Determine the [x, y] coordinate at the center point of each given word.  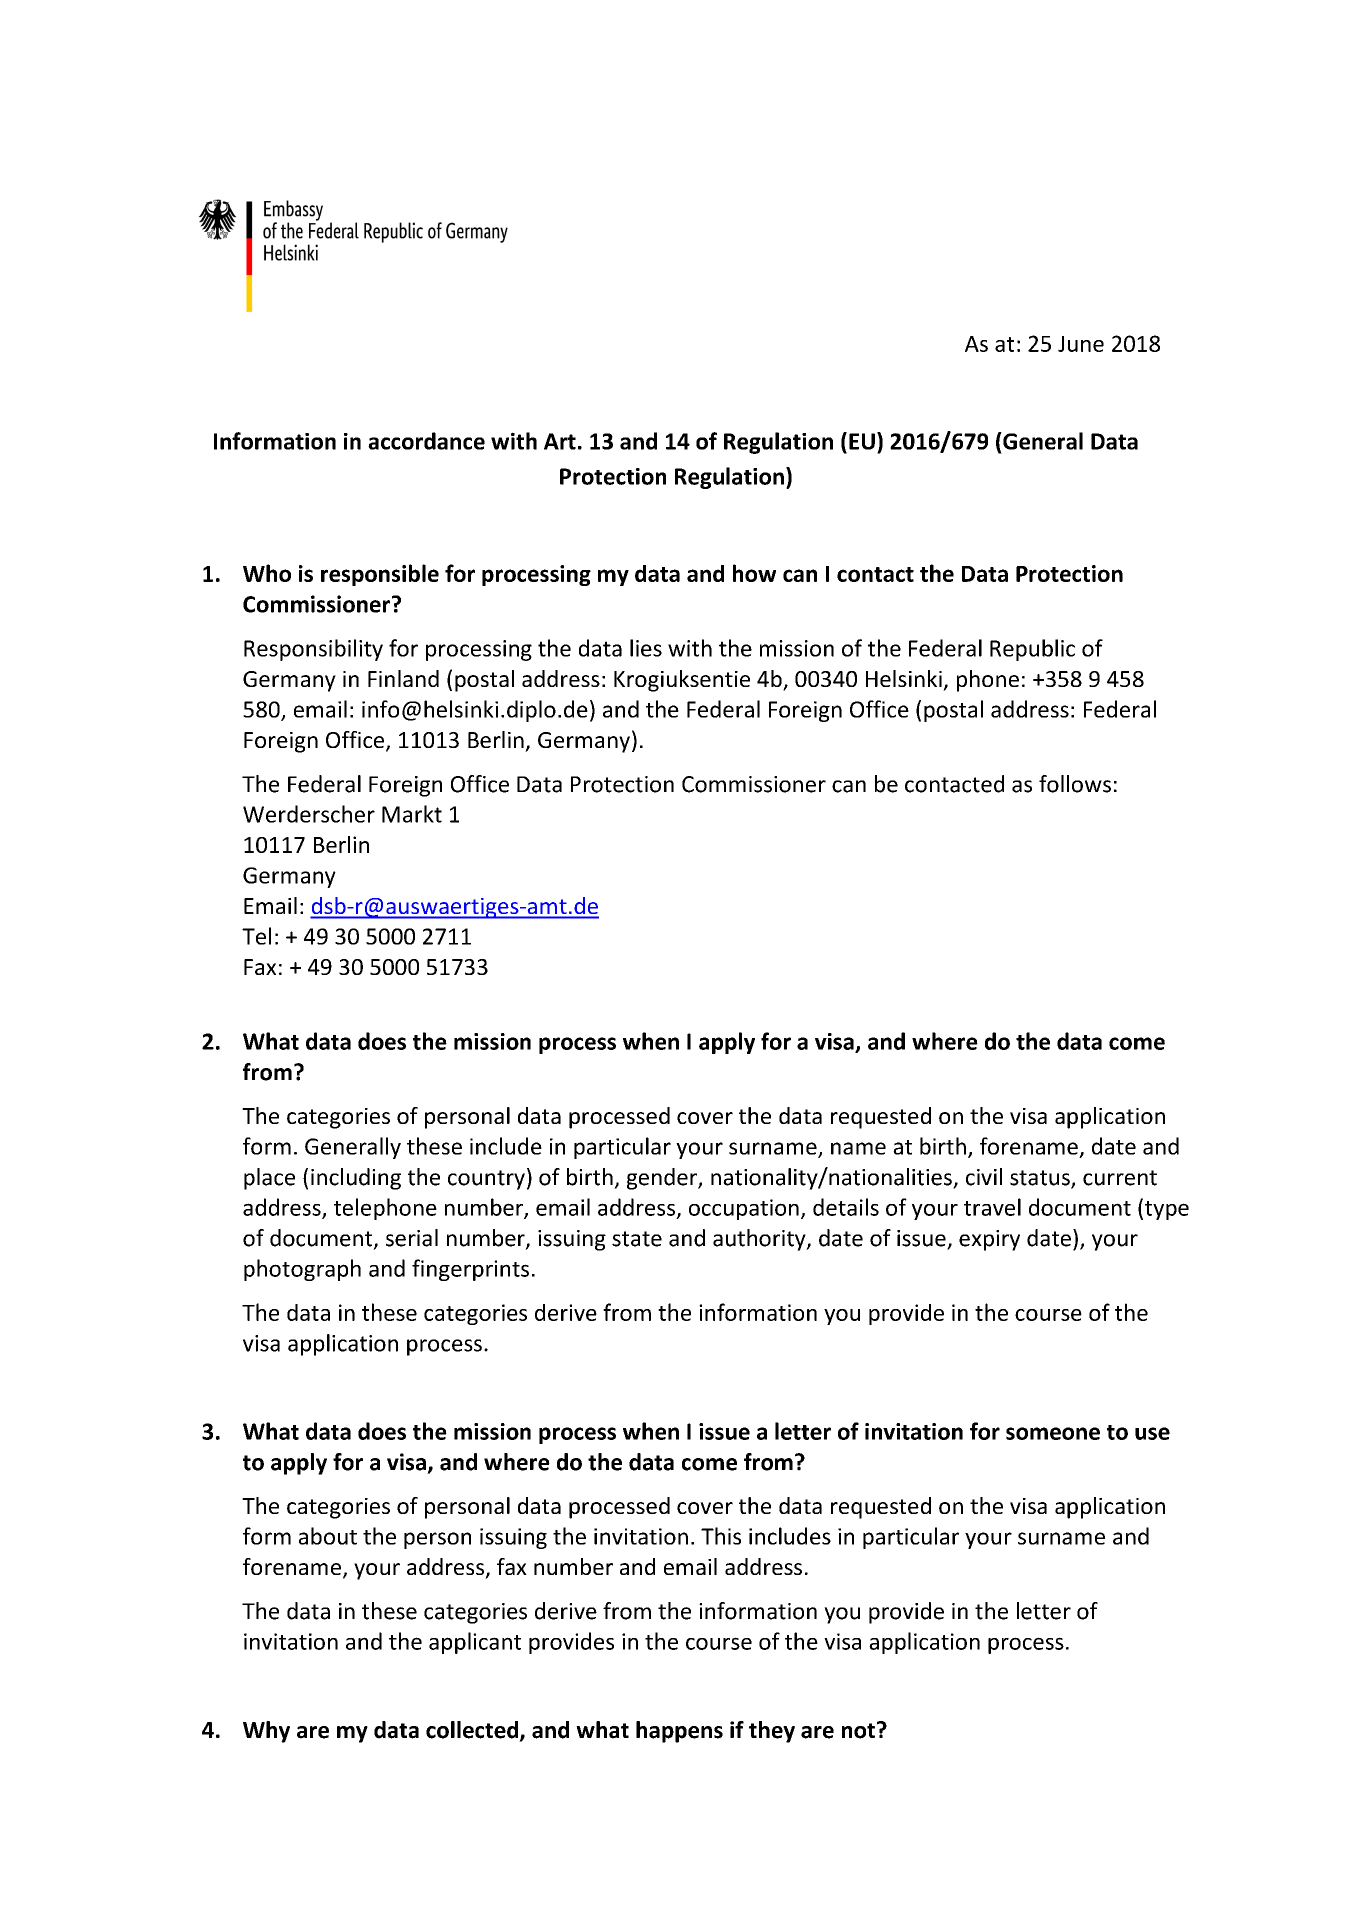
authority [760, 1240]
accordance [426, 441]
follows [1075, 784]
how [754, 573]
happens [679, 1732]
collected [473, 1731]
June [1081, 344]
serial [412, 1238]
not [858, 1731]
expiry [989, 1240]
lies [646, 648]
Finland [403, 678]
